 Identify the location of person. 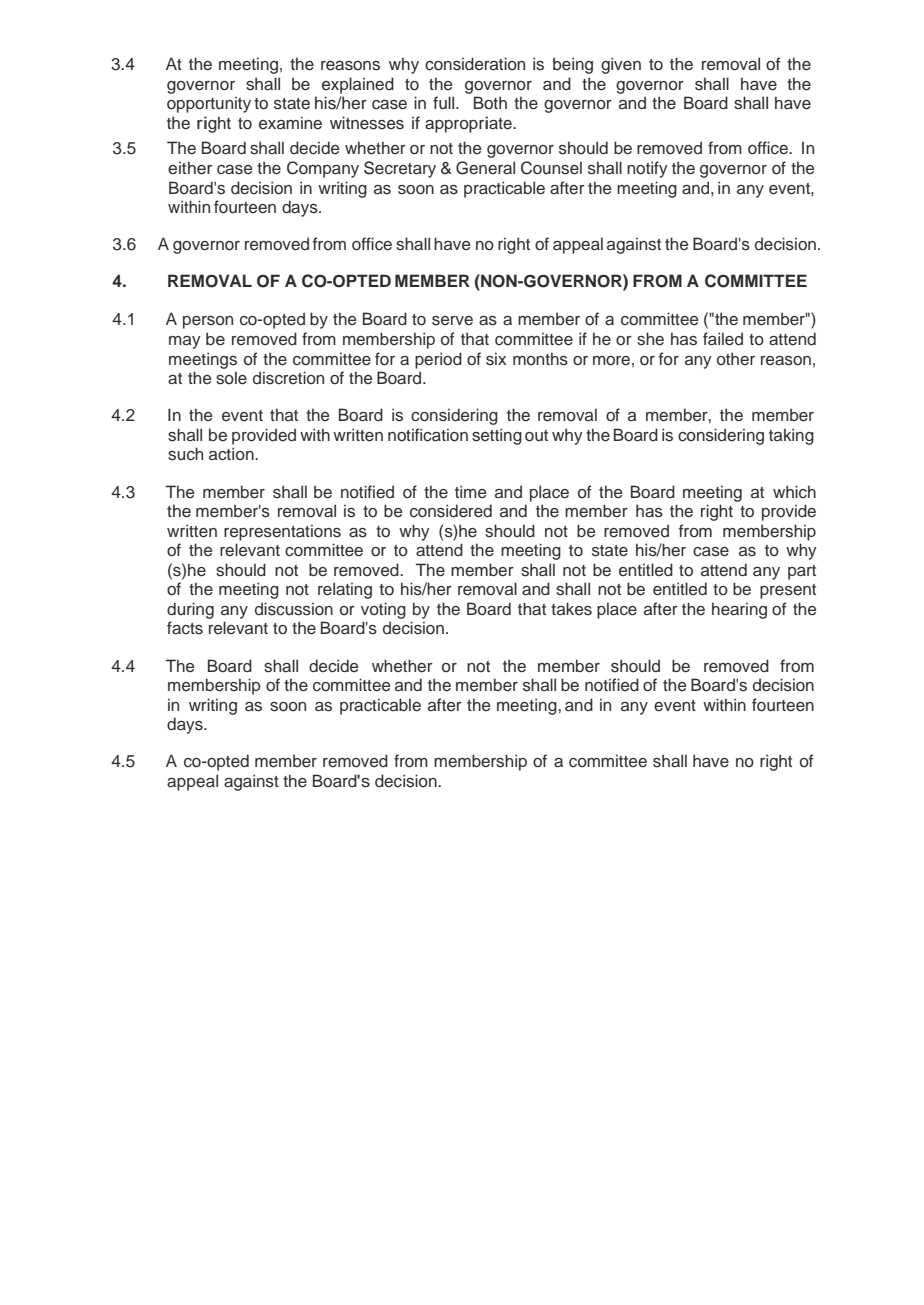
(208, 322).
